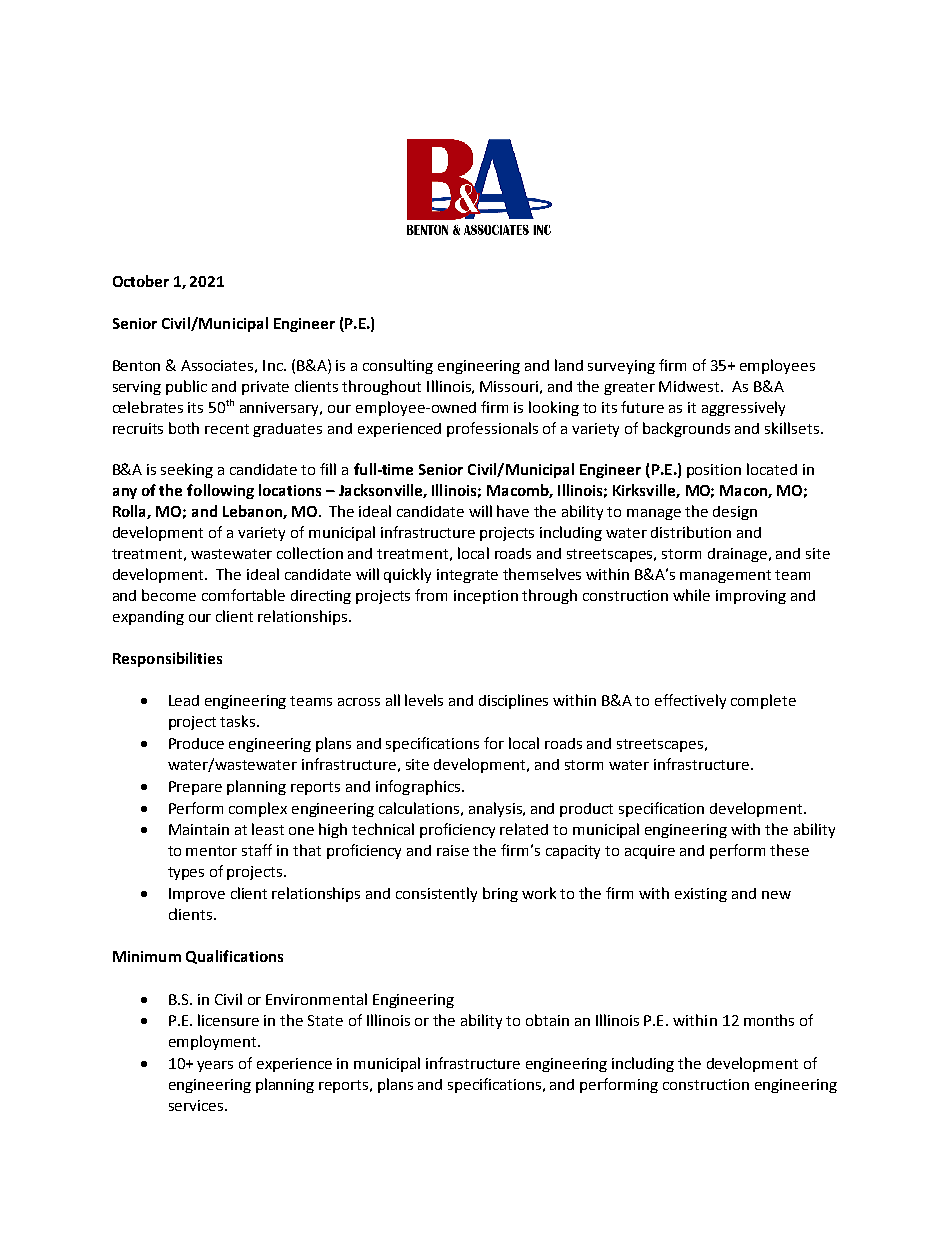 Image resolution: width=952 pixels, height=1233 pixels. What do you see at coordinates (169, 595) in the image?
I see `become` at bounding box center [169, 595].
